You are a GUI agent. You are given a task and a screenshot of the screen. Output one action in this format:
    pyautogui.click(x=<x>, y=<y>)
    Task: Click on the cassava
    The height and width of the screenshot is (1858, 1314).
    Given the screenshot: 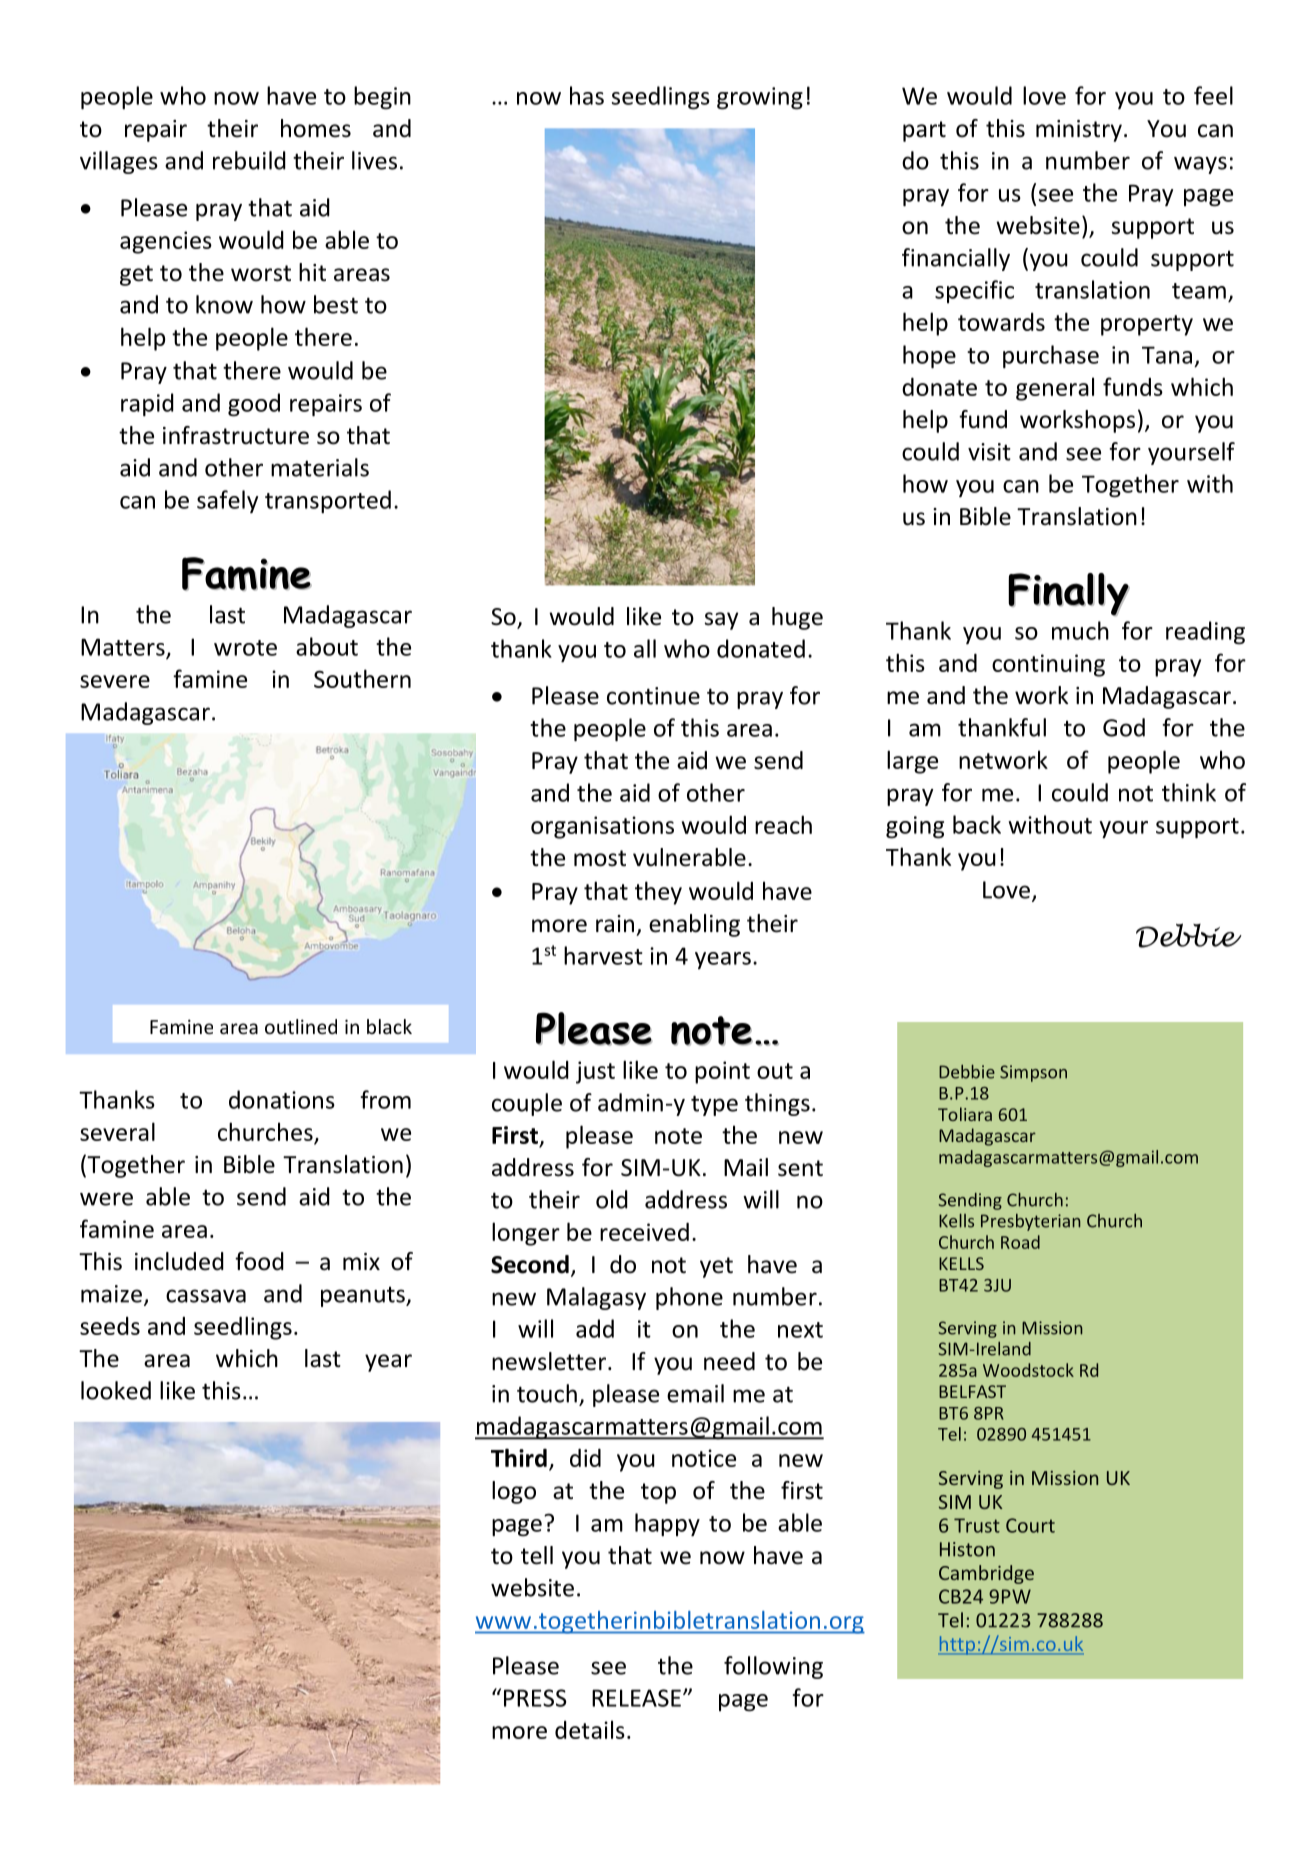 What is the action you would take?
    pyautogui.click(x=206, y=1296)
